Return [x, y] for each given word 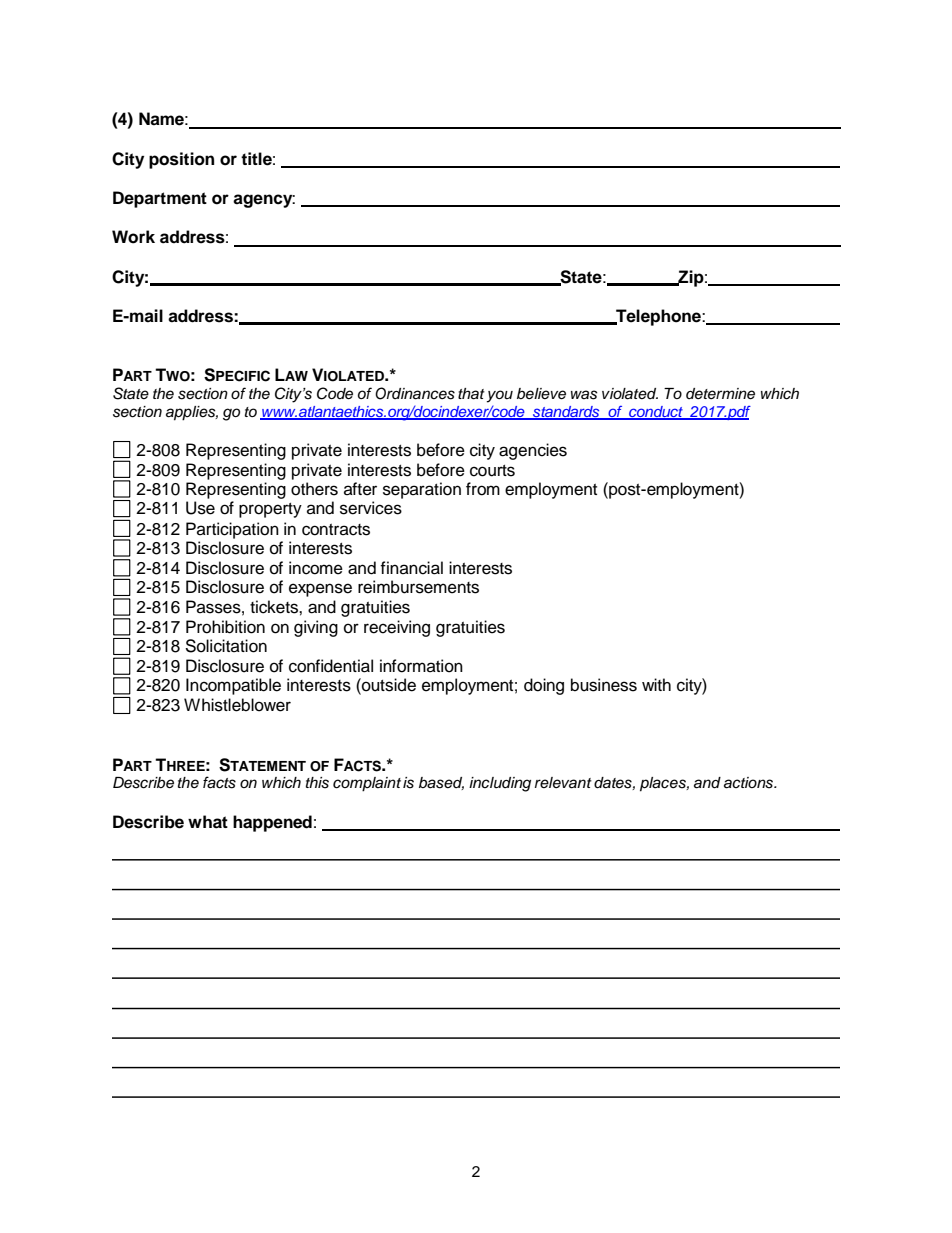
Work [133, 237]
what [208, 822]
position [181, 160]
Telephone [658, 317]
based [441, 783]
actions [750, 783]
